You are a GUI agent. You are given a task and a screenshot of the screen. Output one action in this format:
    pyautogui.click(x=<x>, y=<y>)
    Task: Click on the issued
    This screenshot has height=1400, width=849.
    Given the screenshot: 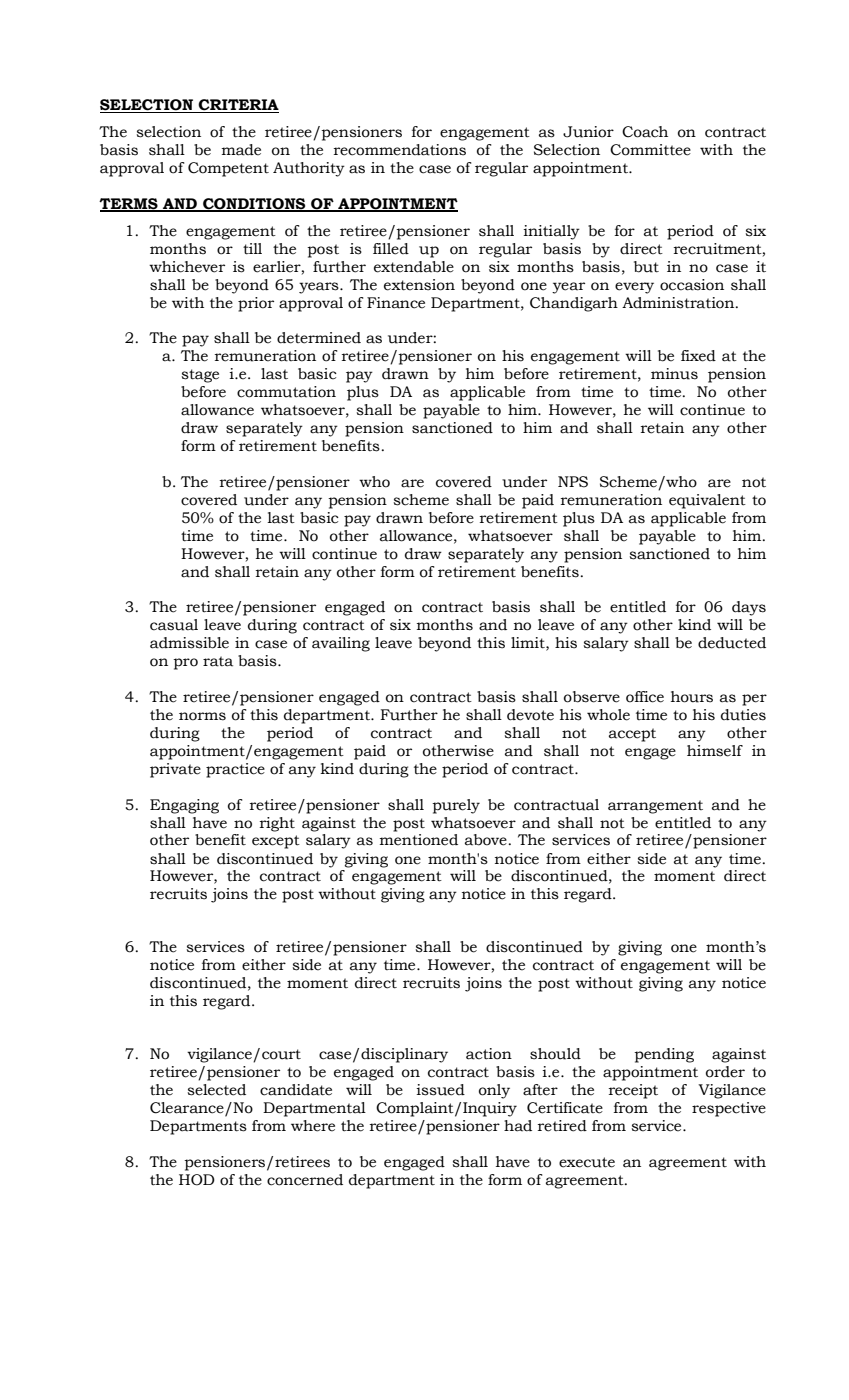 What is the action you would take?
    pyautogui.click(x=440, y=1090)
